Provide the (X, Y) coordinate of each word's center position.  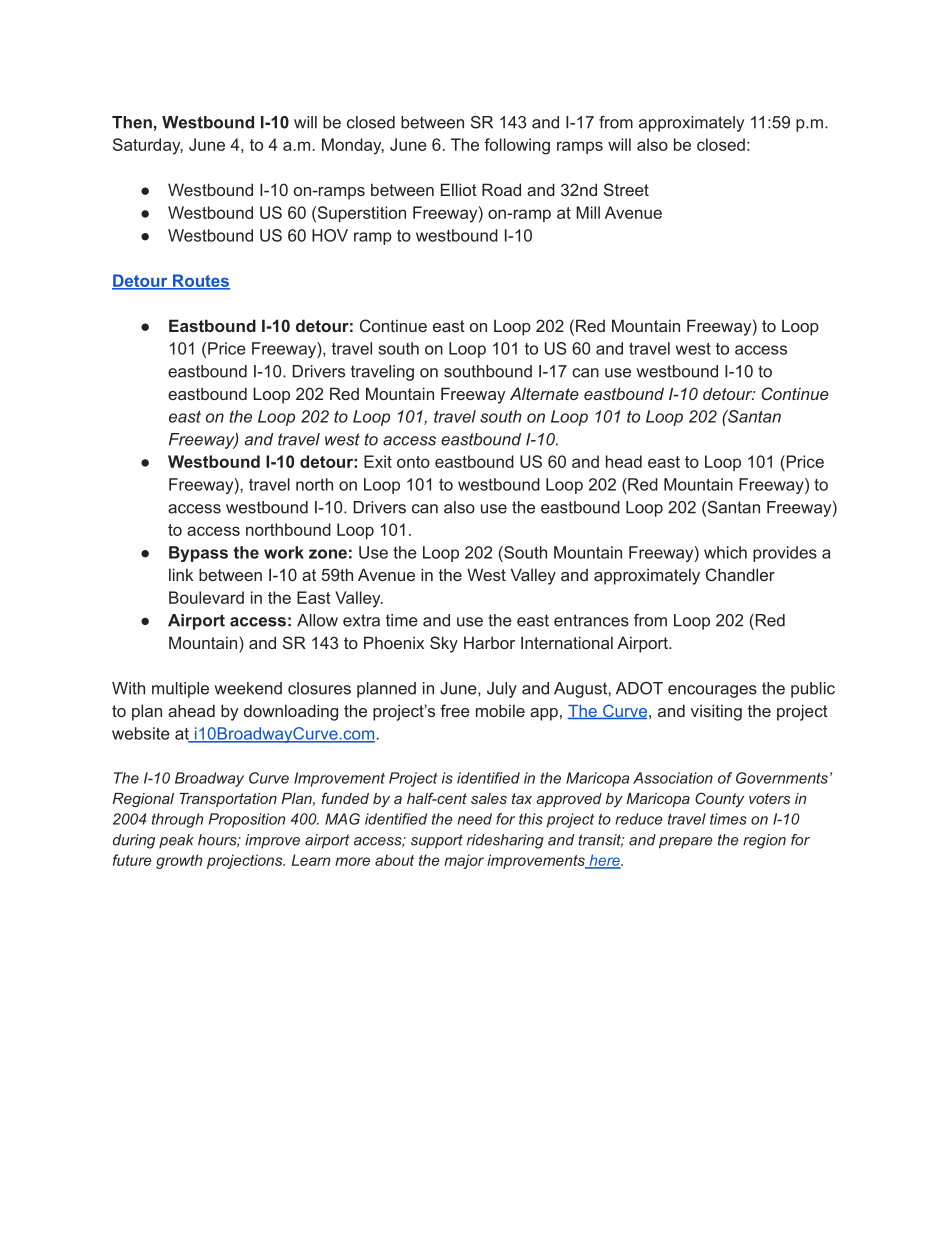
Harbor (489, 642)
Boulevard (206, 597)
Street (626, 189)
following (517, 146)
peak (176, 841)
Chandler (740, 574)
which (725, 552)
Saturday (148, 146)
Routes (200, 281)
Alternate (544, 393)
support (437, 841)
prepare (686, 843)
